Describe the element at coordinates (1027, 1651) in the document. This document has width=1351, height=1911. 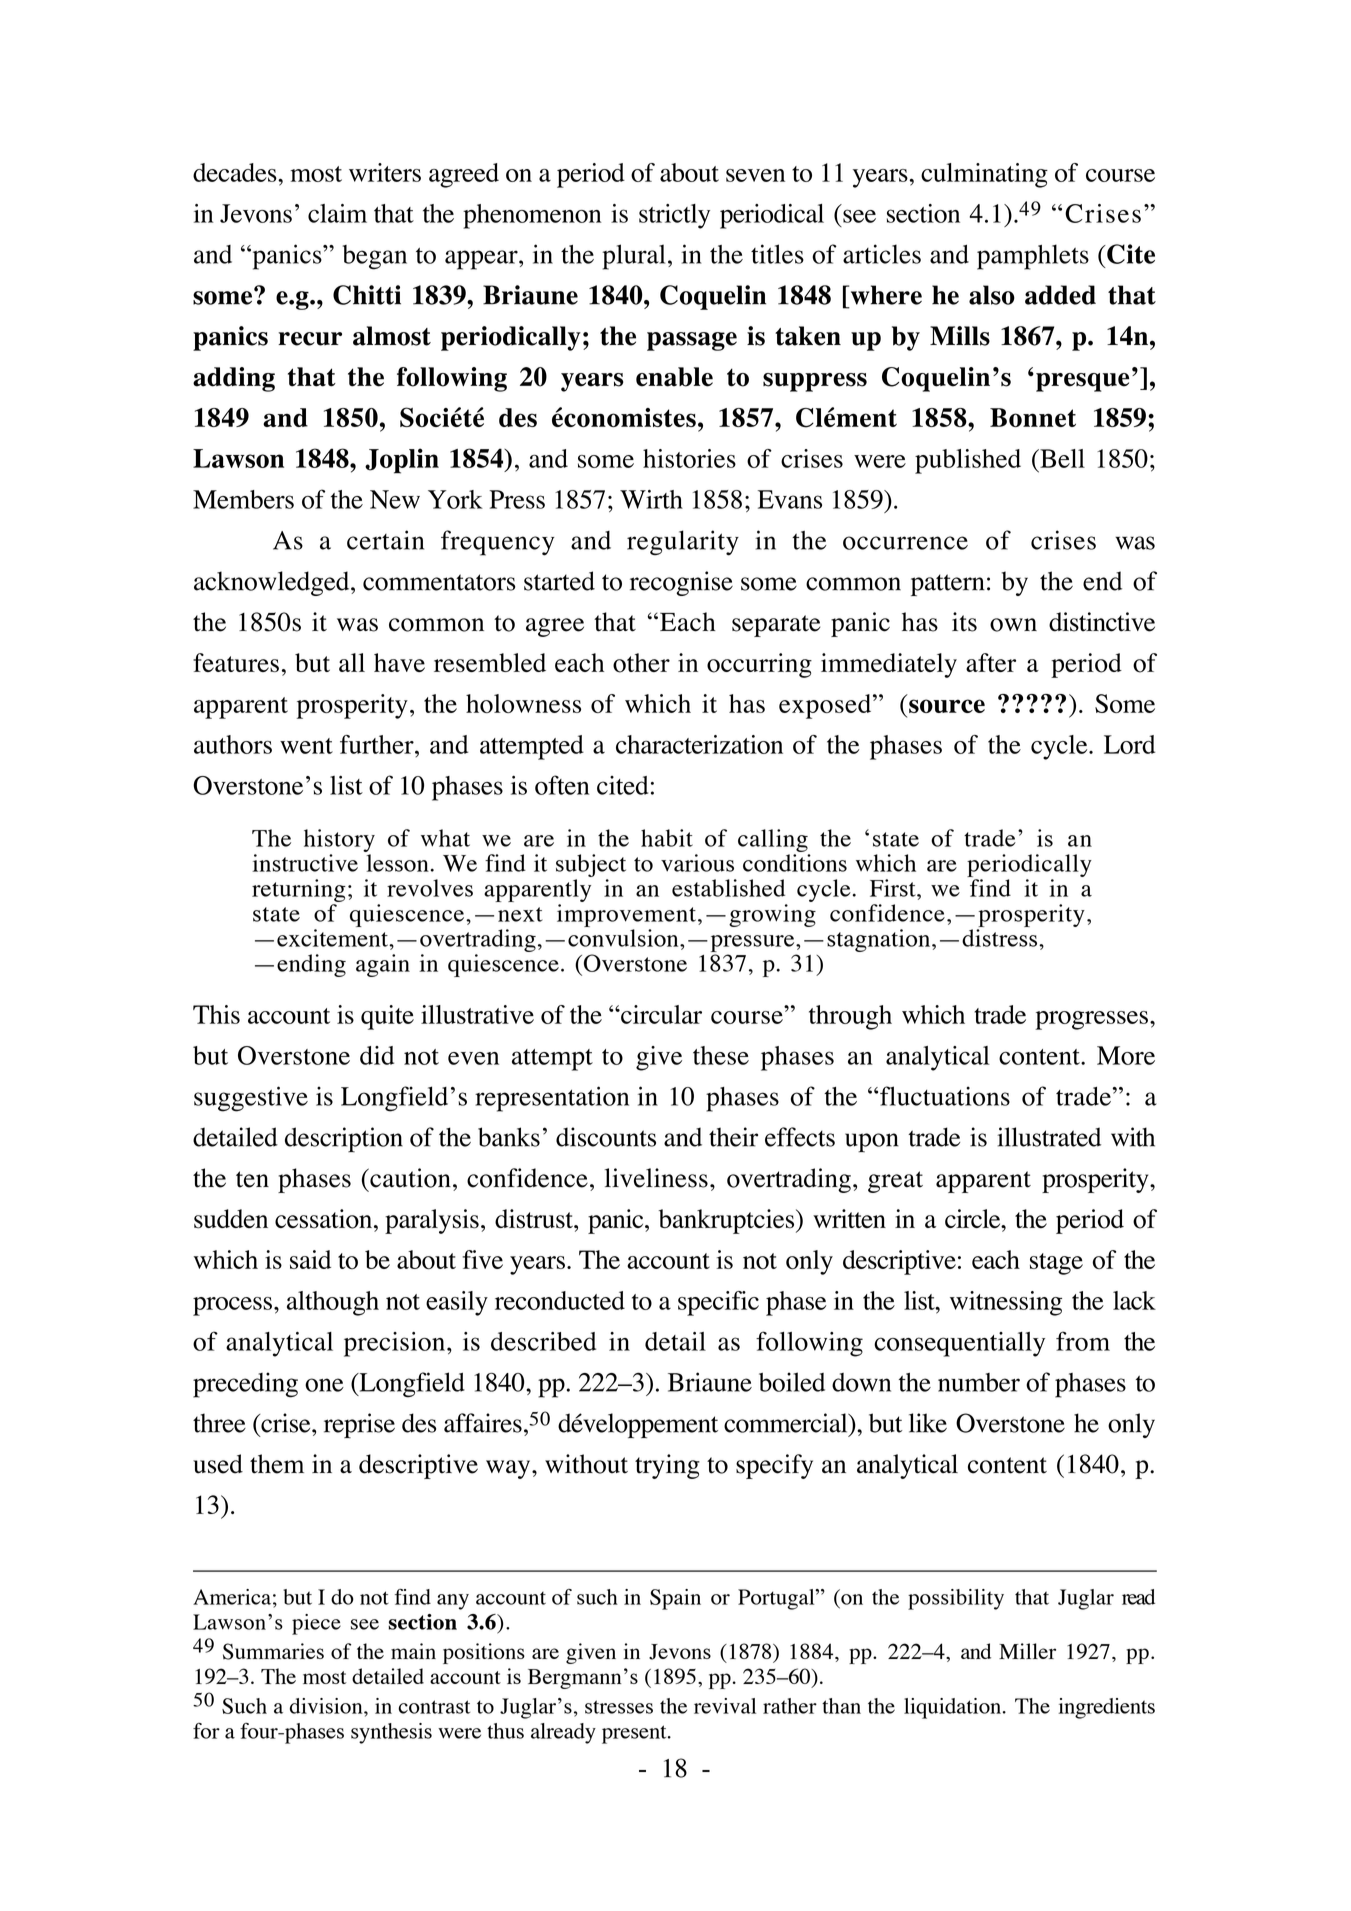
I see `Miller` at that location.
